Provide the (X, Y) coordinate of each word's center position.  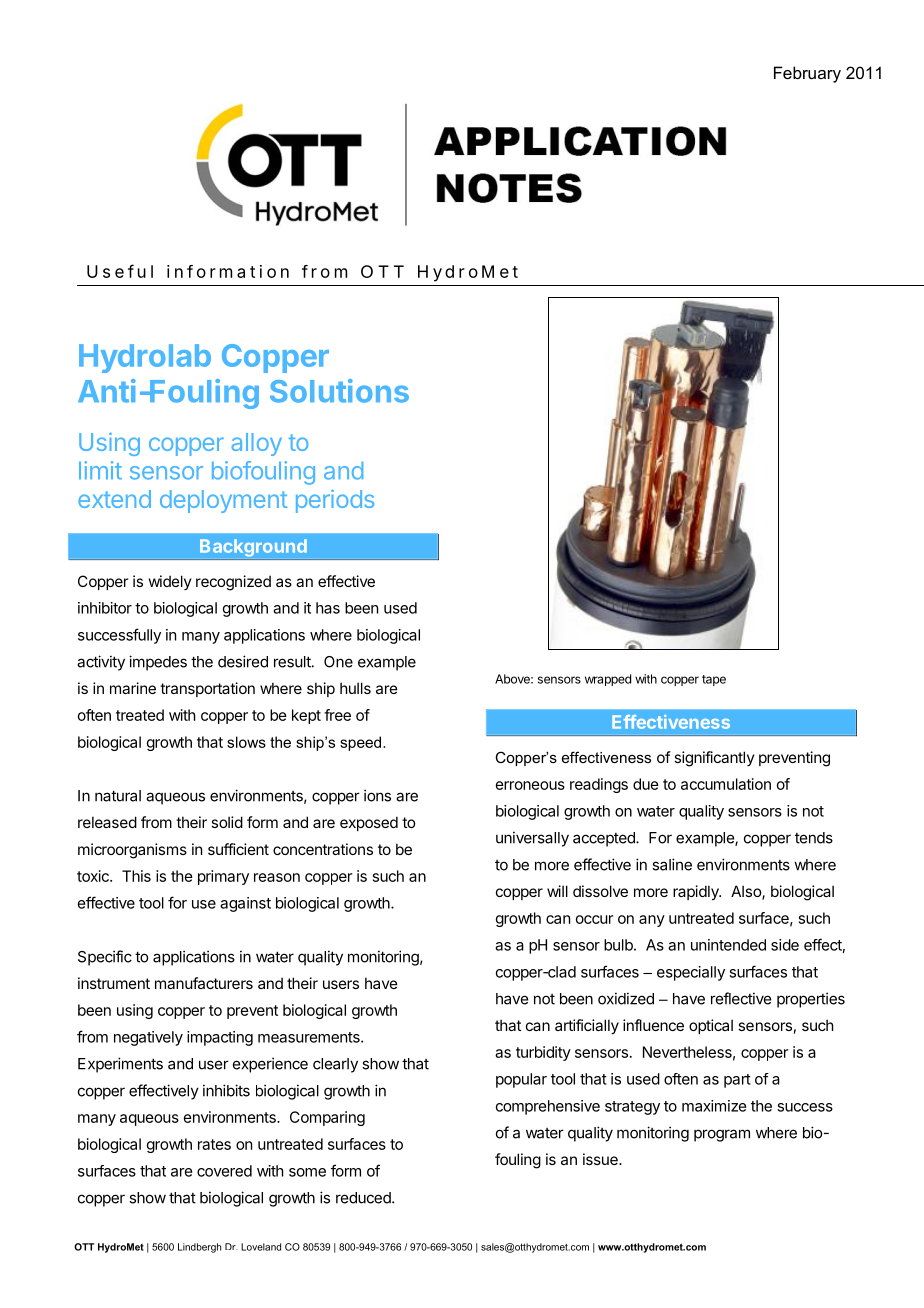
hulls (355, 688)
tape (714, 680)
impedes (158, 663)
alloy (256, 444)
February (807, 74)
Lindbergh (199, 1248)
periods (335, 501)
